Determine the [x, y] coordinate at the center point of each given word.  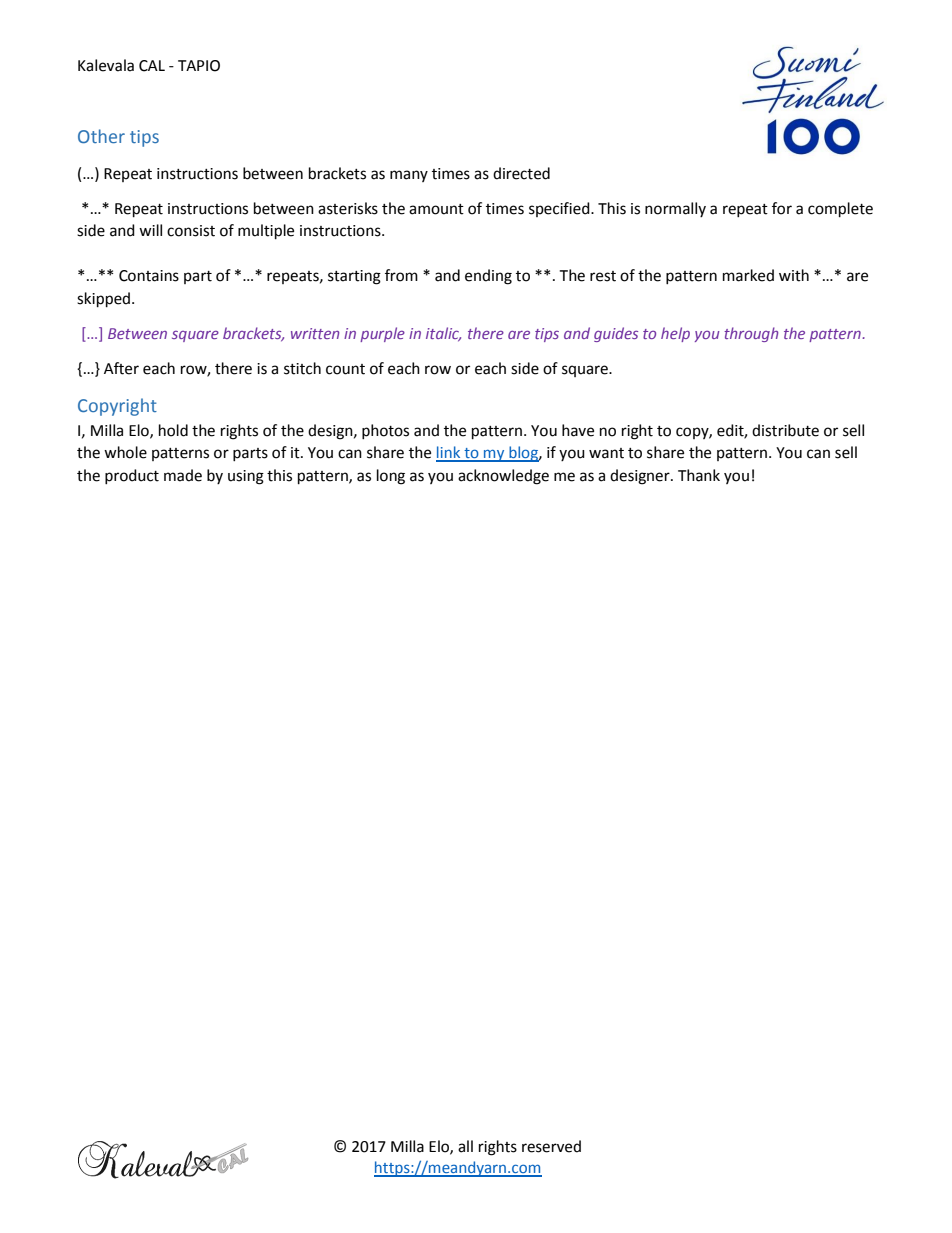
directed [521, 173]
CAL [152, 66]
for [782, 208]
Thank [699, 475]
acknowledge [503, 477]
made [183, 475]
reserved [551, 1146]
